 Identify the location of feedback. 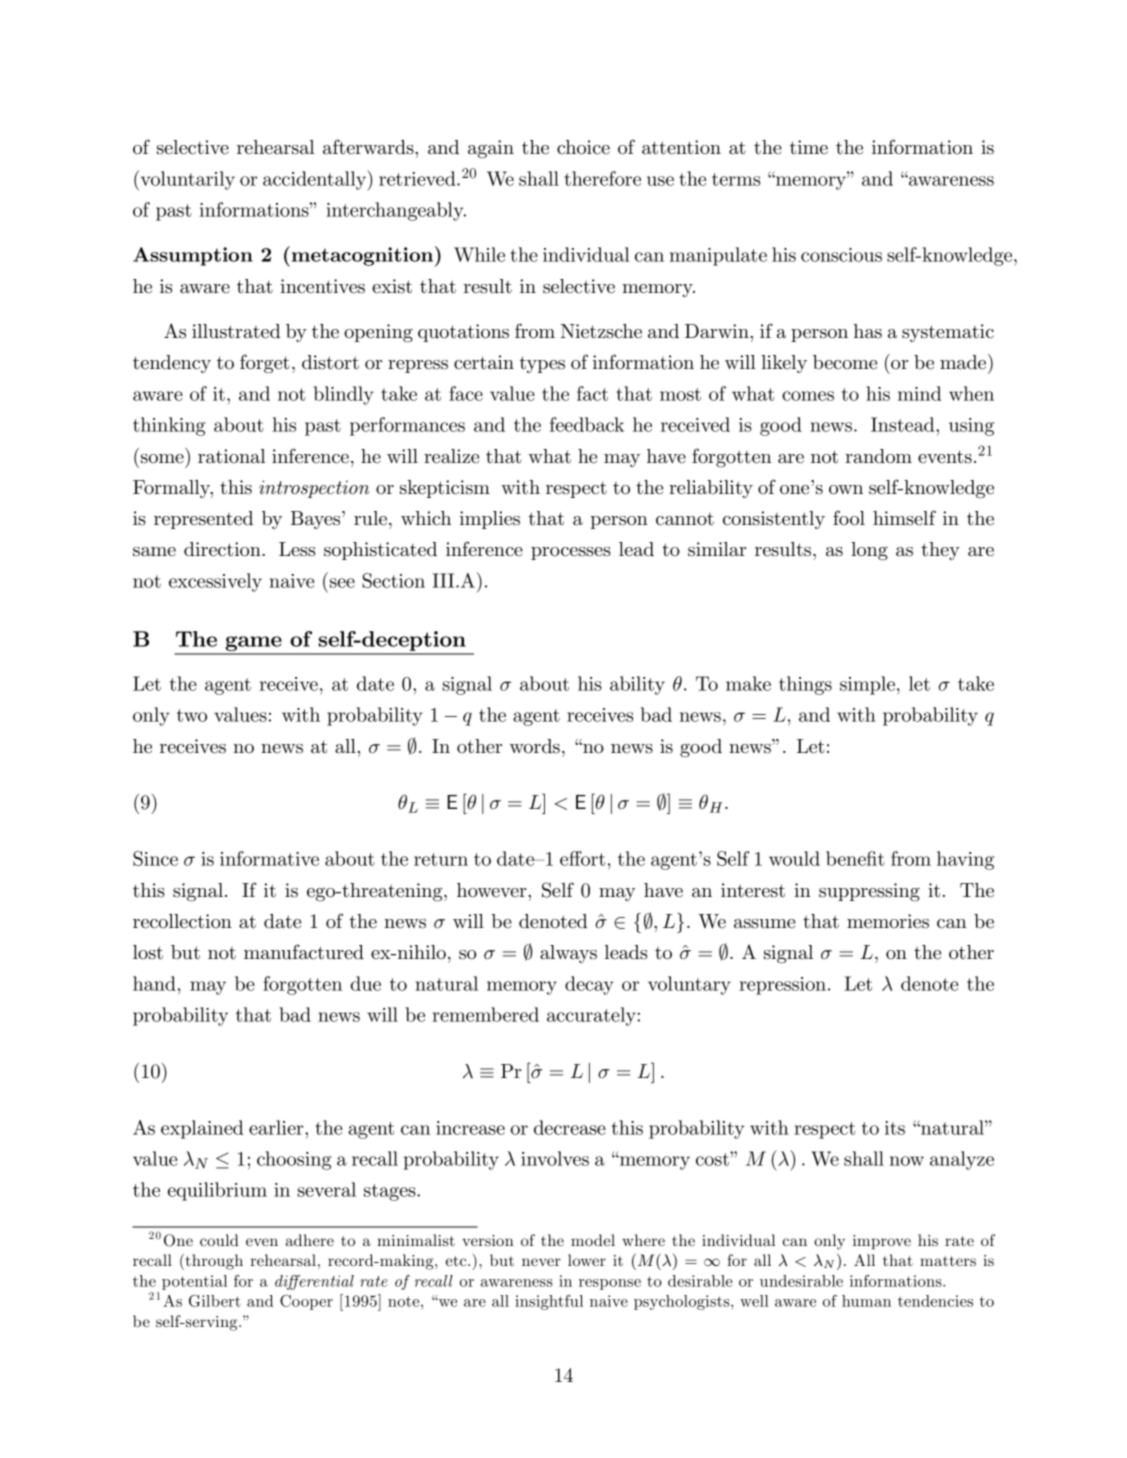
(587, 424).
